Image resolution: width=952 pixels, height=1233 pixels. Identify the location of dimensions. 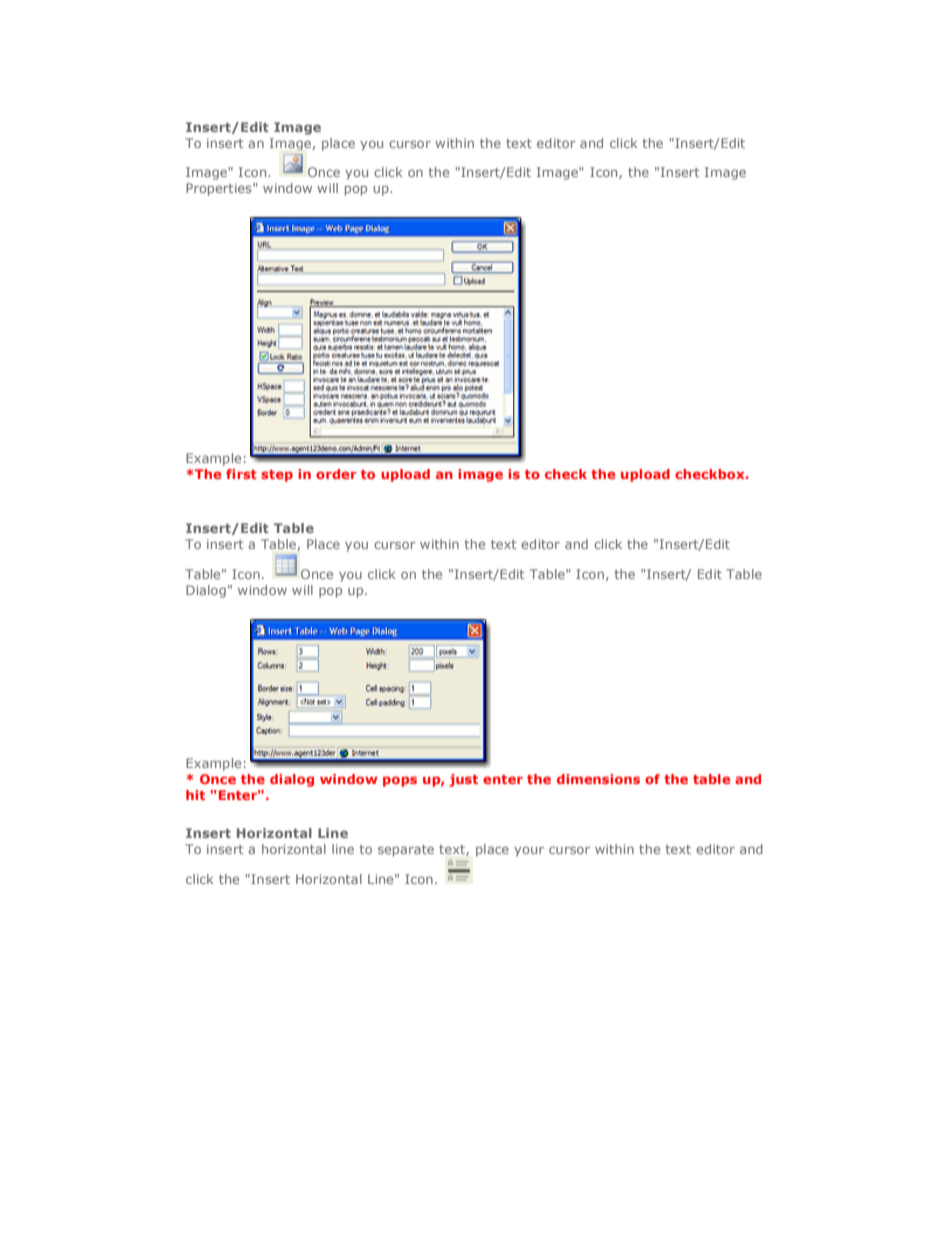
(598, 779).
